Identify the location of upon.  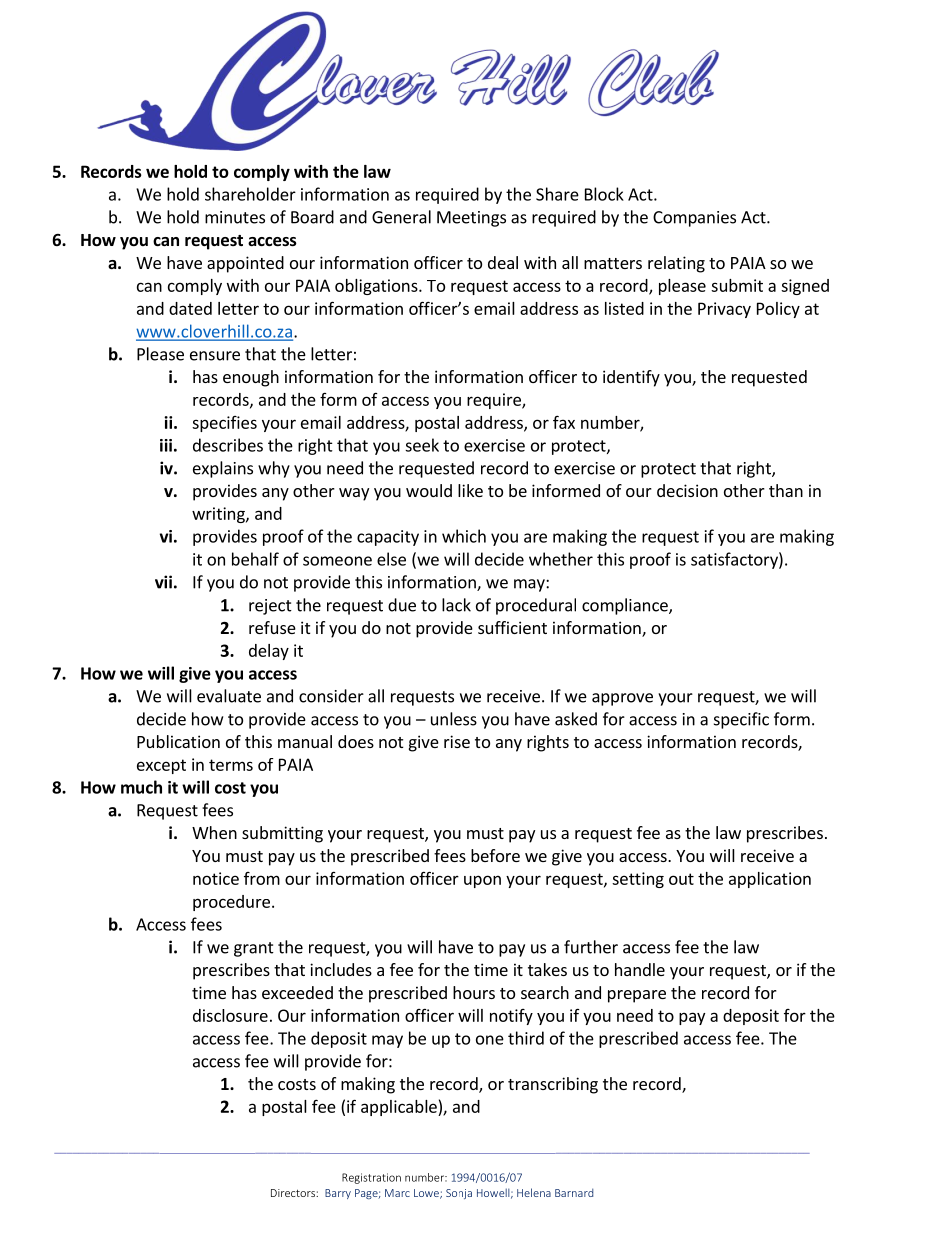
(482, 881).
